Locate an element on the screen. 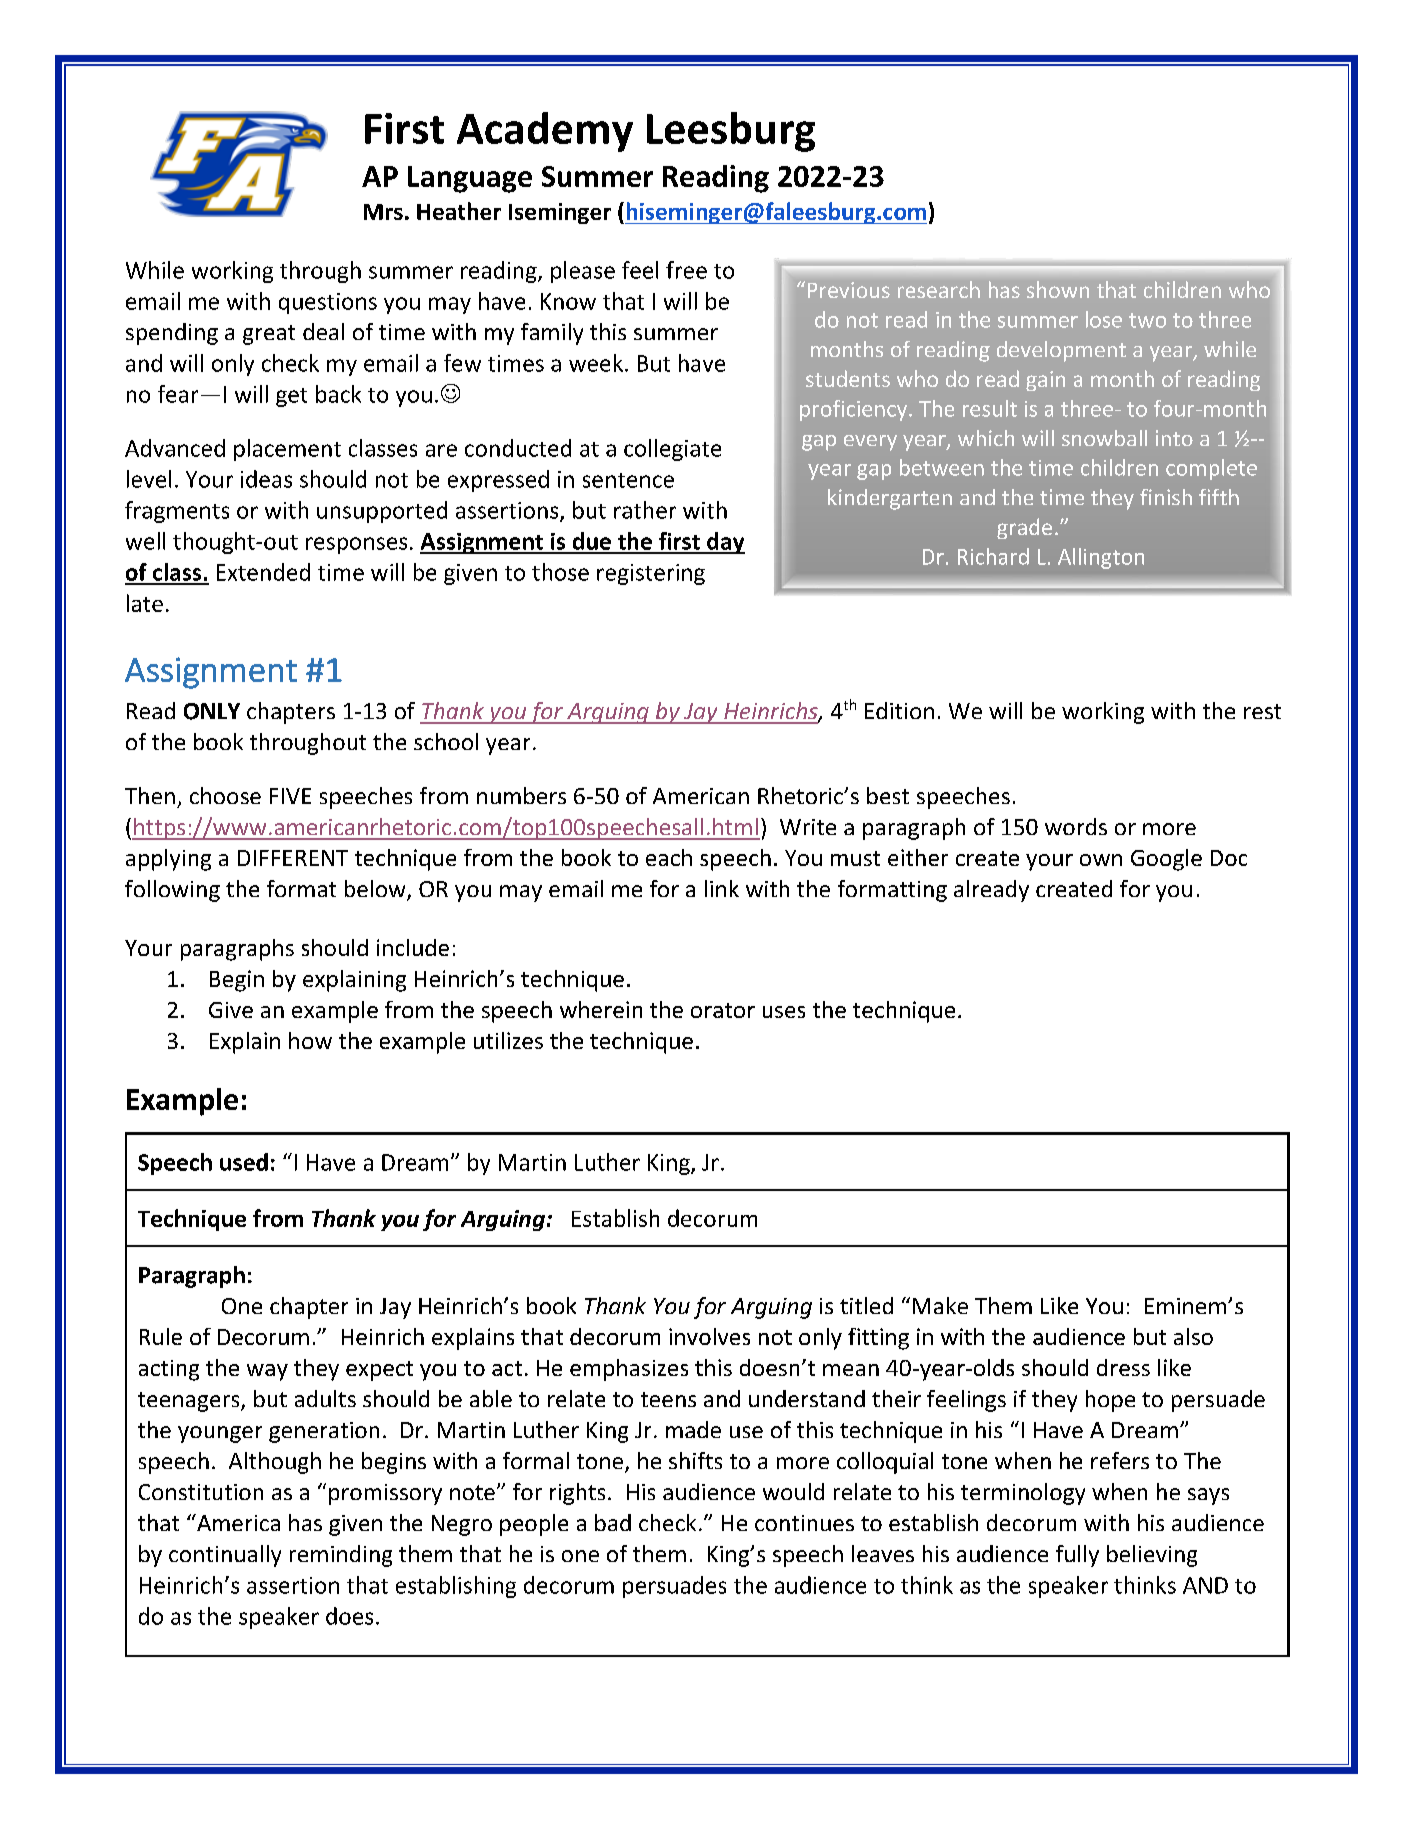 The width and height of the screenshot is (1413, 1829). free is located at coordinates (686, 270).
